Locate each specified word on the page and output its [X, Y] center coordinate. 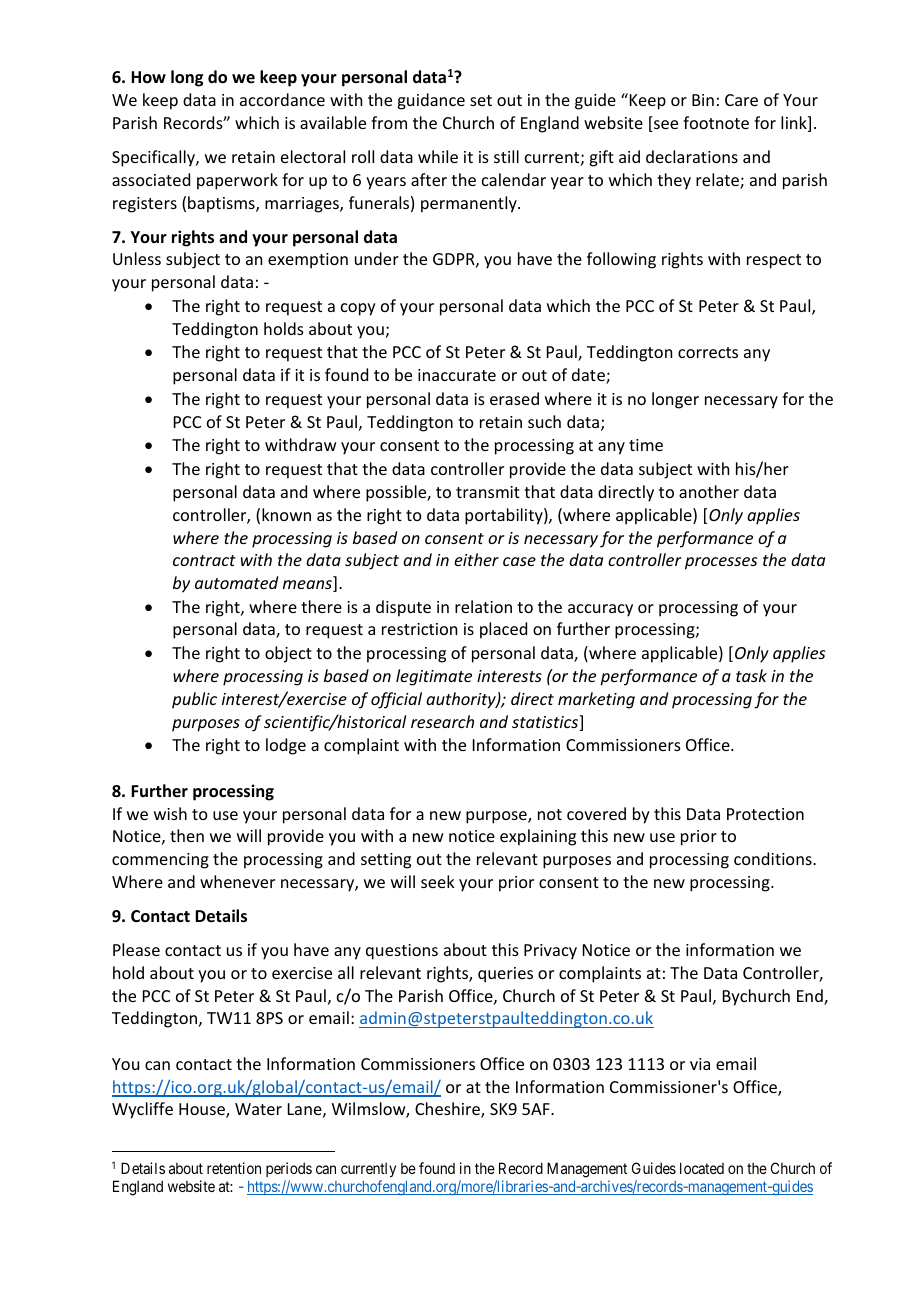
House [203, 1110]
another [709, 491]
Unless [137, 258]
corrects [708, 352]
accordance [282, 99]
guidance [431, 101]
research [442, 721]
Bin [703, 100]
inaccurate [457, 375]
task [751, 675]
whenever [237, 881]
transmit [488, 492]
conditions [774, 858]
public [194, 700]
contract [204, 560]
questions [402, 952]
